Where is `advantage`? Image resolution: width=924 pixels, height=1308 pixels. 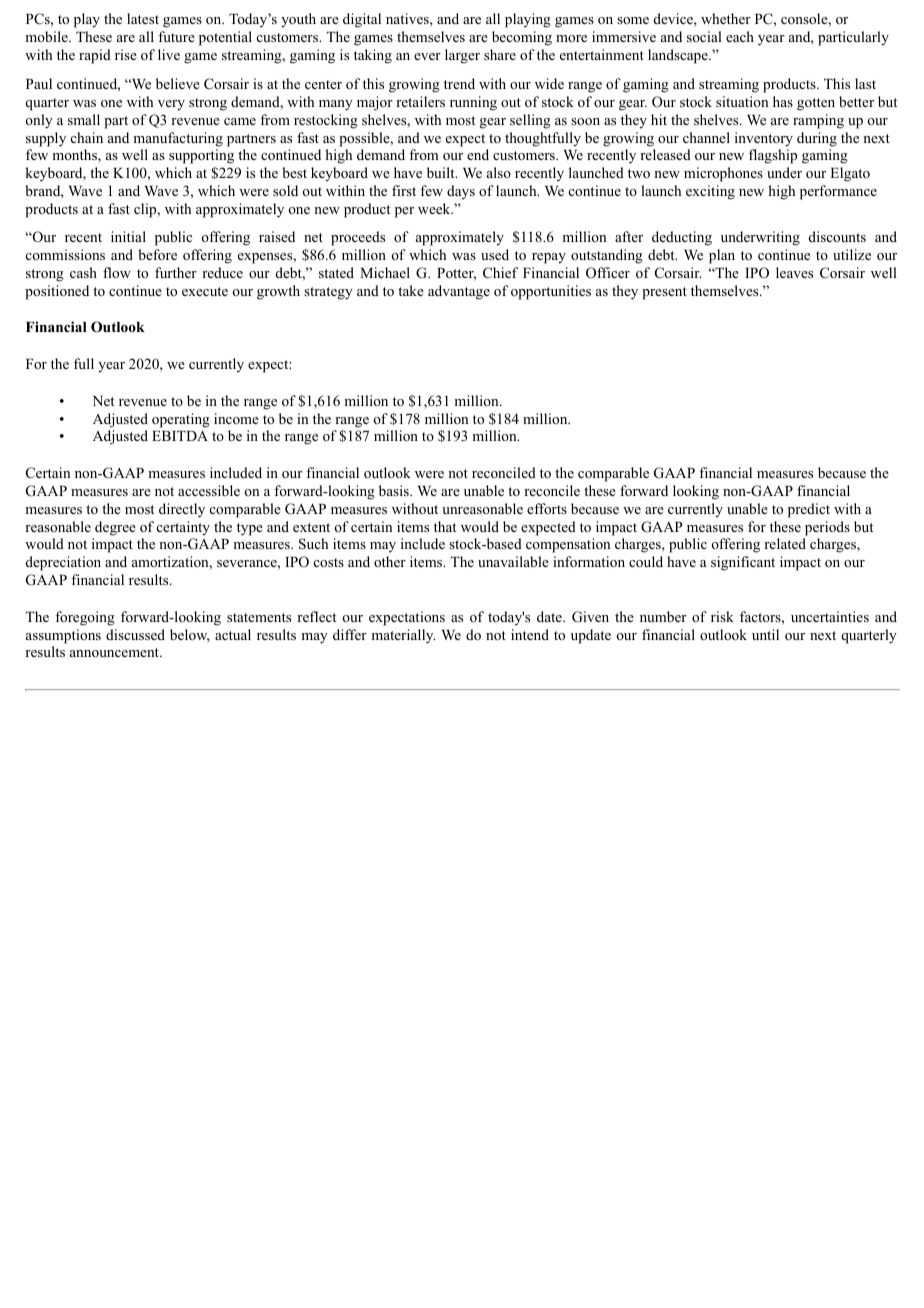
advantage is located at coordinates (459, 292).
